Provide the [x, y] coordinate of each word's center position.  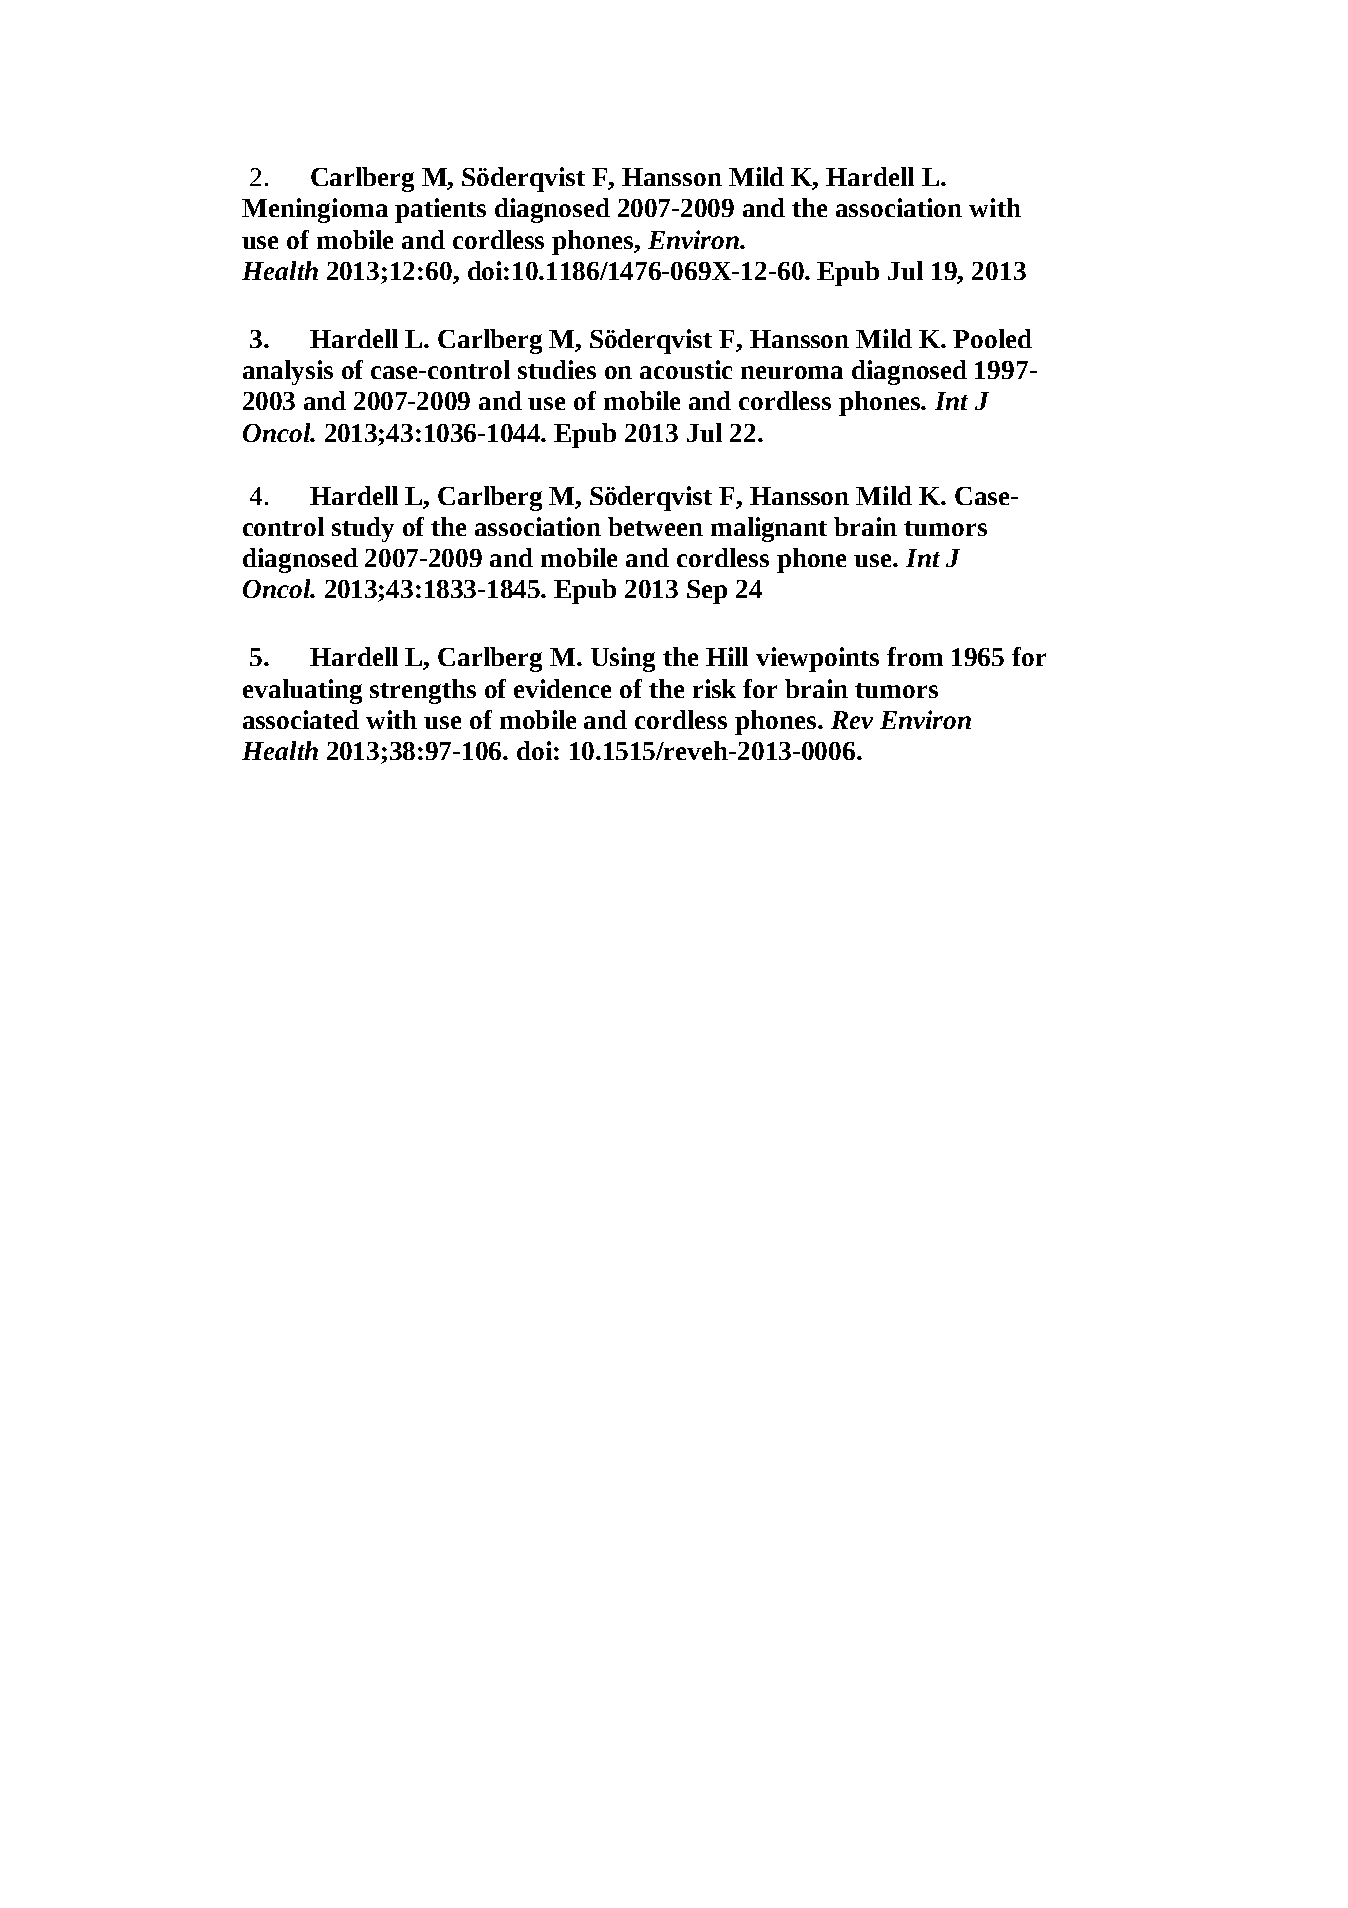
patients [440, 210]
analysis [288, 372]
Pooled [992, 338]
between [655, 526]
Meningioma [315, 210]
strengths [423, 691]
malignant [769, 529]
